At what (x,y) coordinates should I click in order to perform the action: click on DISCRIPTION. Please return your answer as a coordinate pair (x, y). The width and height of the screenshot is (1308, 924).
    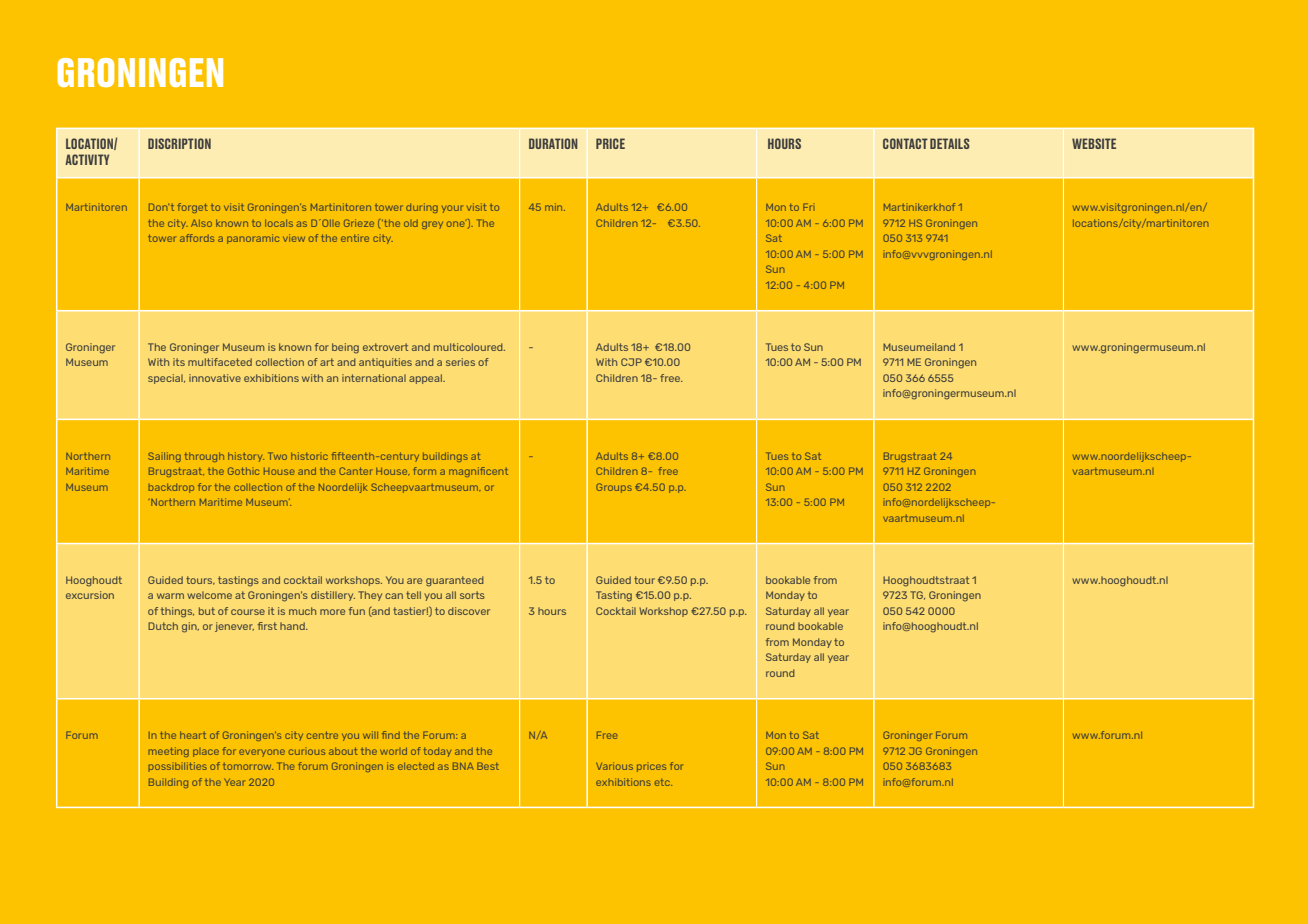
    Looking at the image, I should click on (179, 143).
